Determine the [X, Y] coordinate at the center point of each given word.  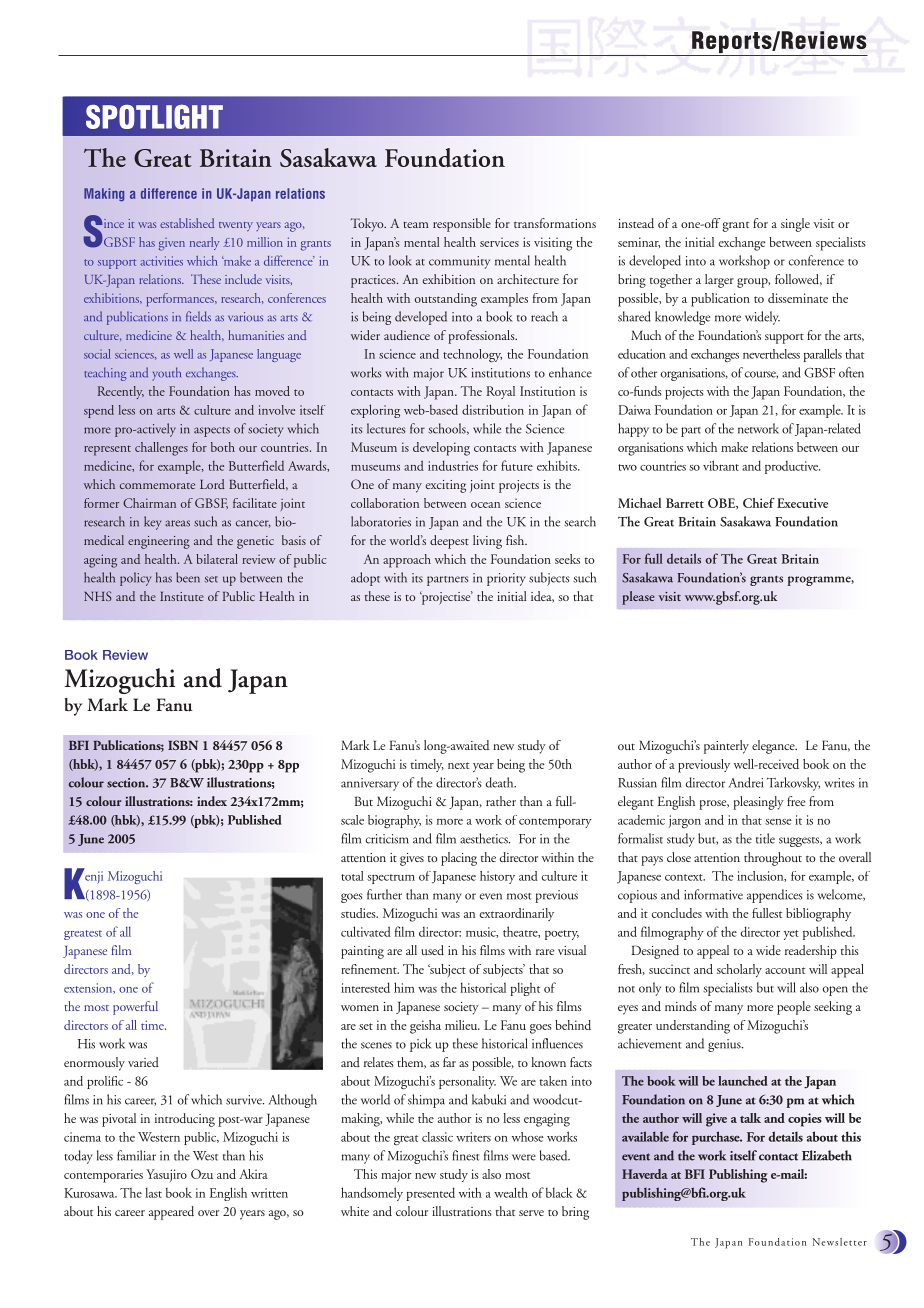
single [795, 225]
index [212, 801]
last [153, 1192]
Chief [759, 503]
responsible [462, 225]
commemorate [157, 486]
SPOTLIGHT [154, 116]
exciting [445, 486]
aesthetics [485, 838]
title [765, 838]
